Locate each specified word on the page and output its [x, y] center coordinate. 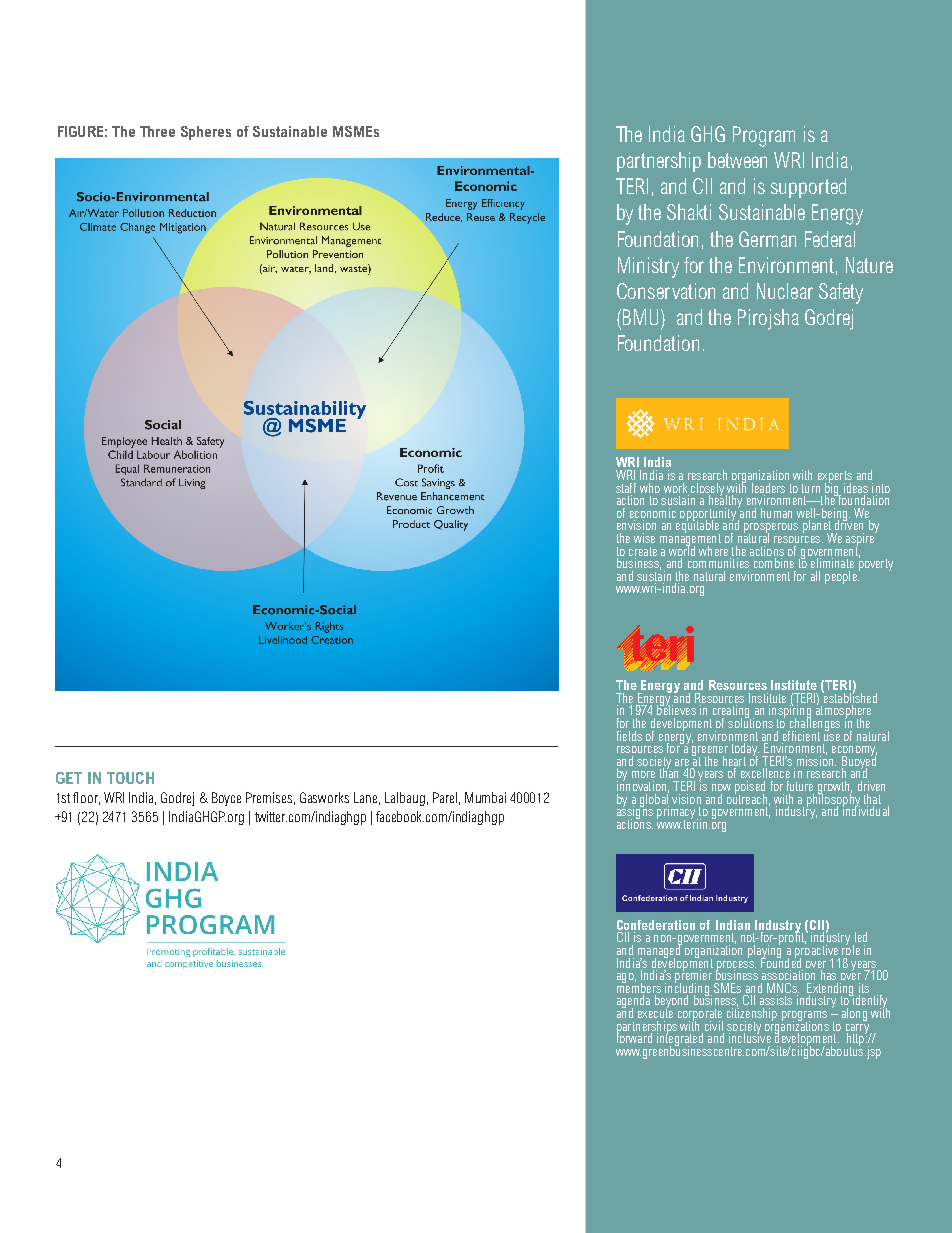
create [643, 551]
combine [774, 563]
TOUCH [130, 778]
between [737, 160]
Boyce [226, 799]
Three [157, 131]
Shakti [689, 212]
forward [634, 1037]
